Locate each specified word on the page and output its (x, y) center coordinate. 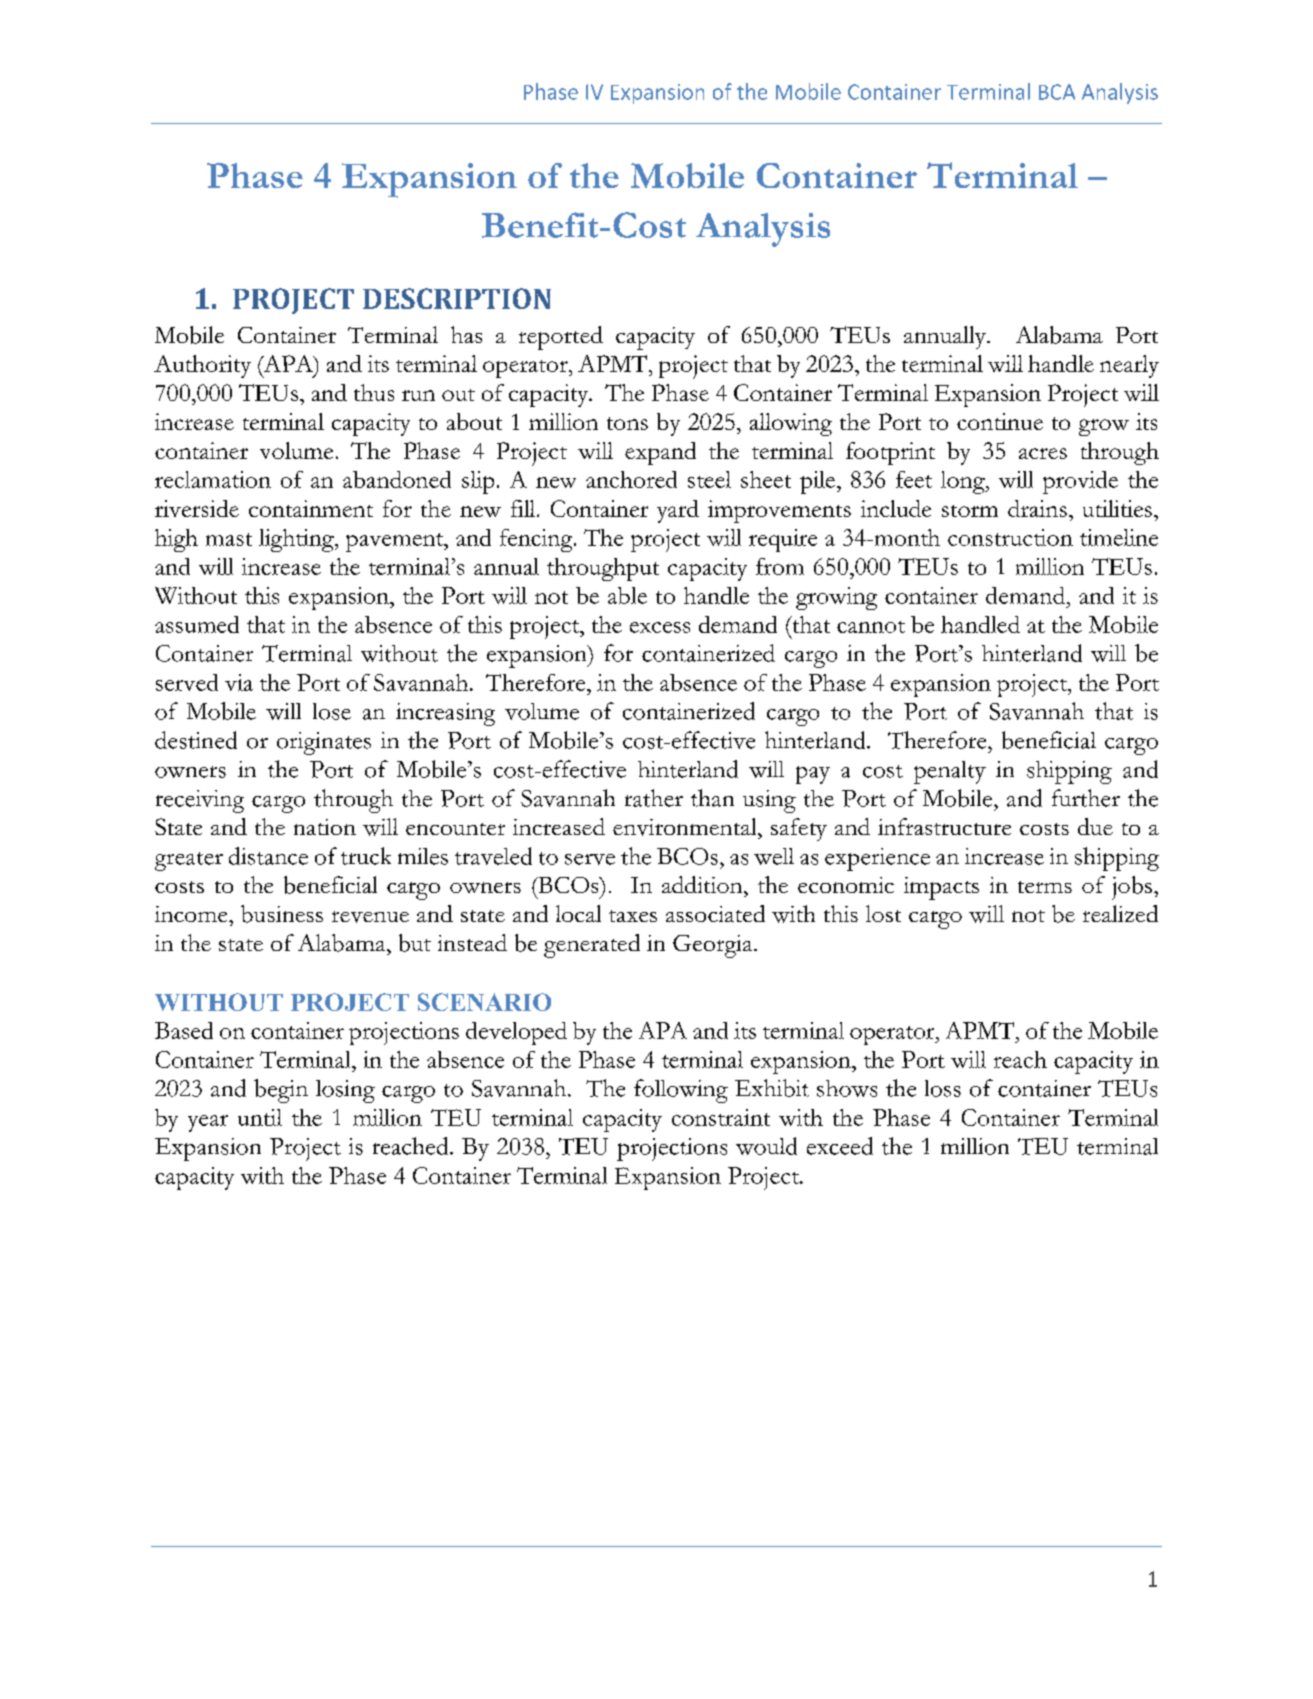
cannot (871, 627)
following (681, 1091)
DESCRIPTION (457, 298)
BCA (1057, 92)
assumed (197, 624)
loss (943, 1088)
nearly (1129, 366)
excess (660, 627)
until (260, 1117)
